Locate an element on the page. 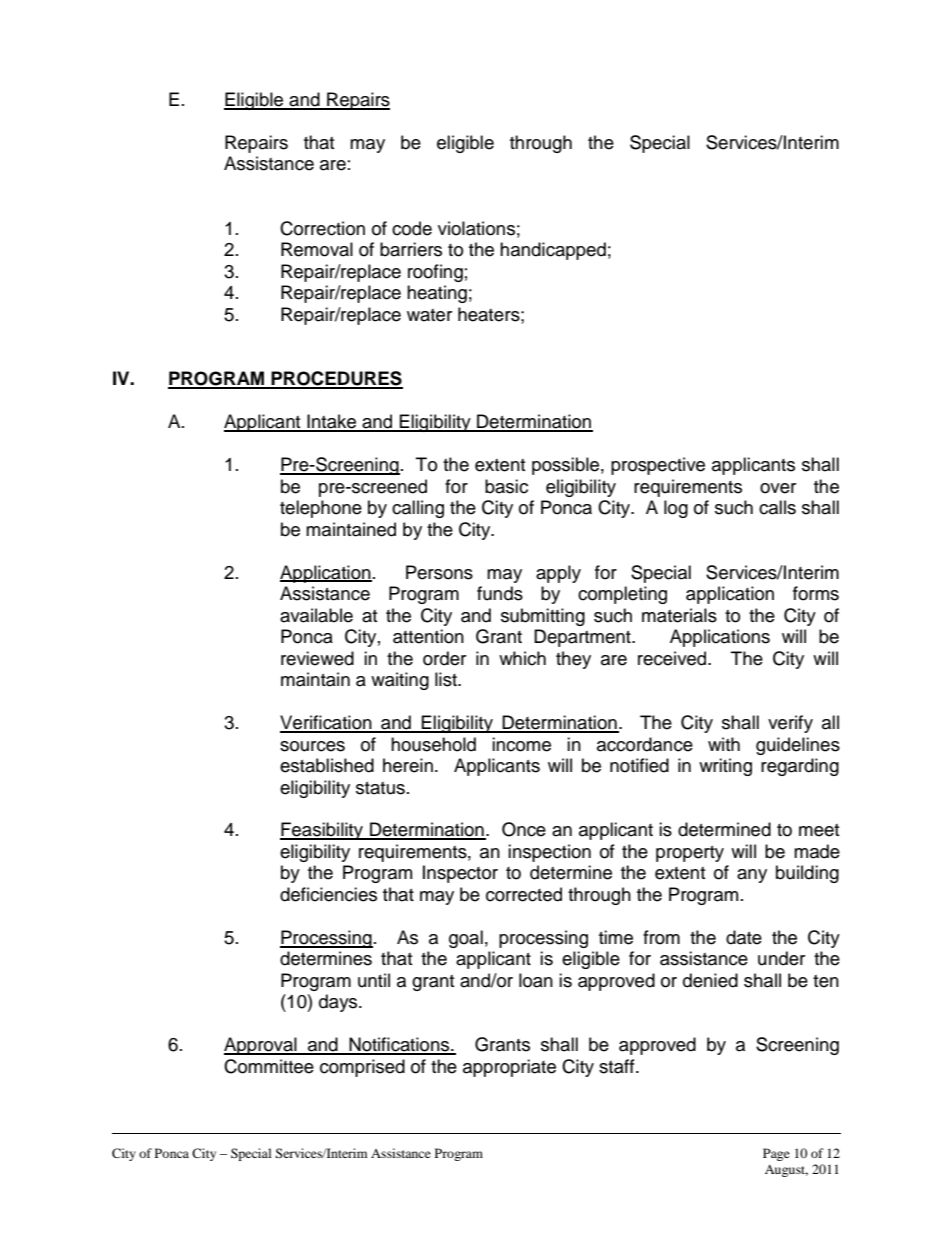  telephone is located at coordinates (321, 509).
